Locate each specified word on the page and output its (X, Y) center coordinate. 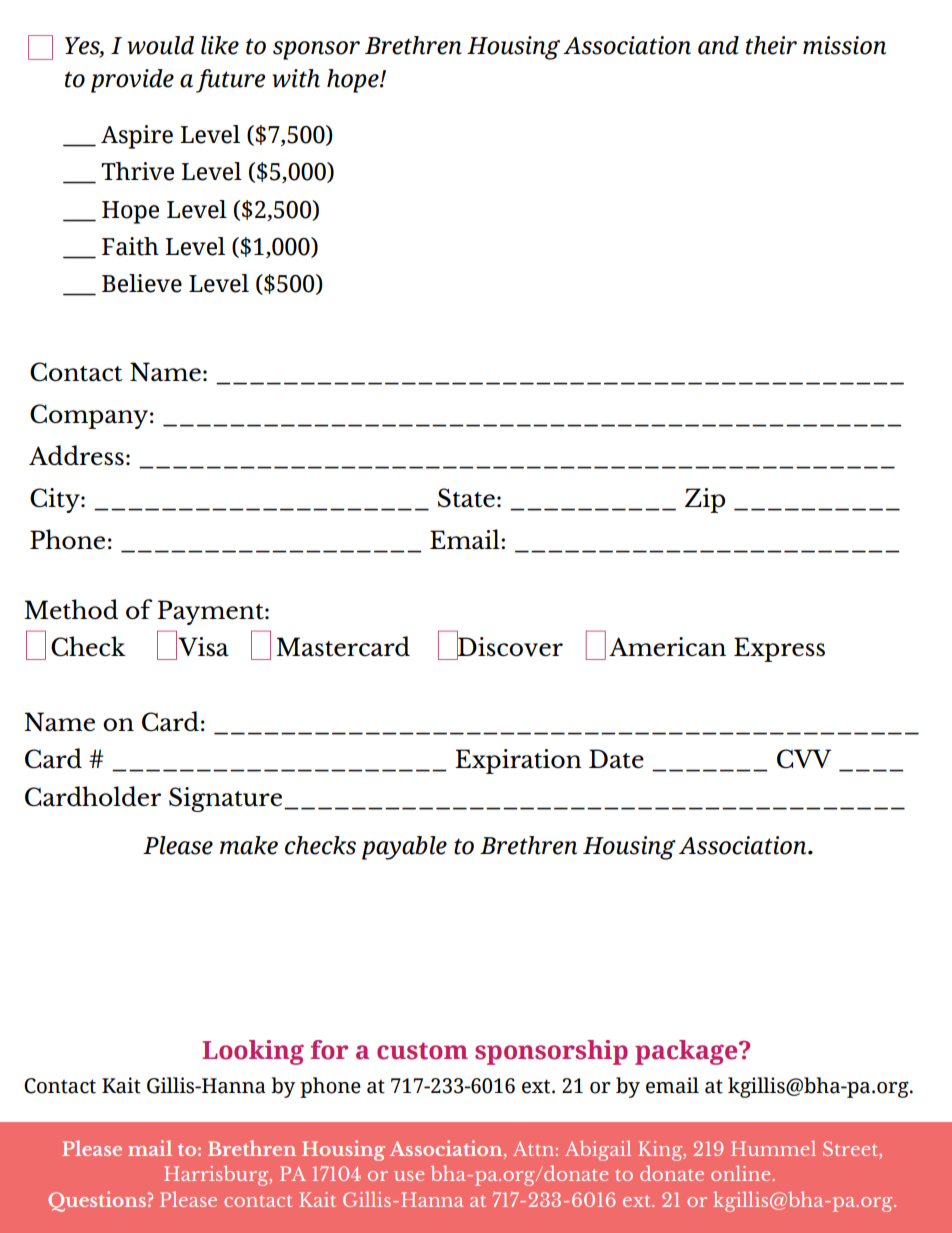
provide (132, 81)
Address (76, 455)
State (466, 498)
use (409, 1176)
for (329, 1050)
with (296, 78)
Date (616, 759)
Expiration (518, 761)
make (249, 845)
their (771, 45)
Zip (705, 500)
